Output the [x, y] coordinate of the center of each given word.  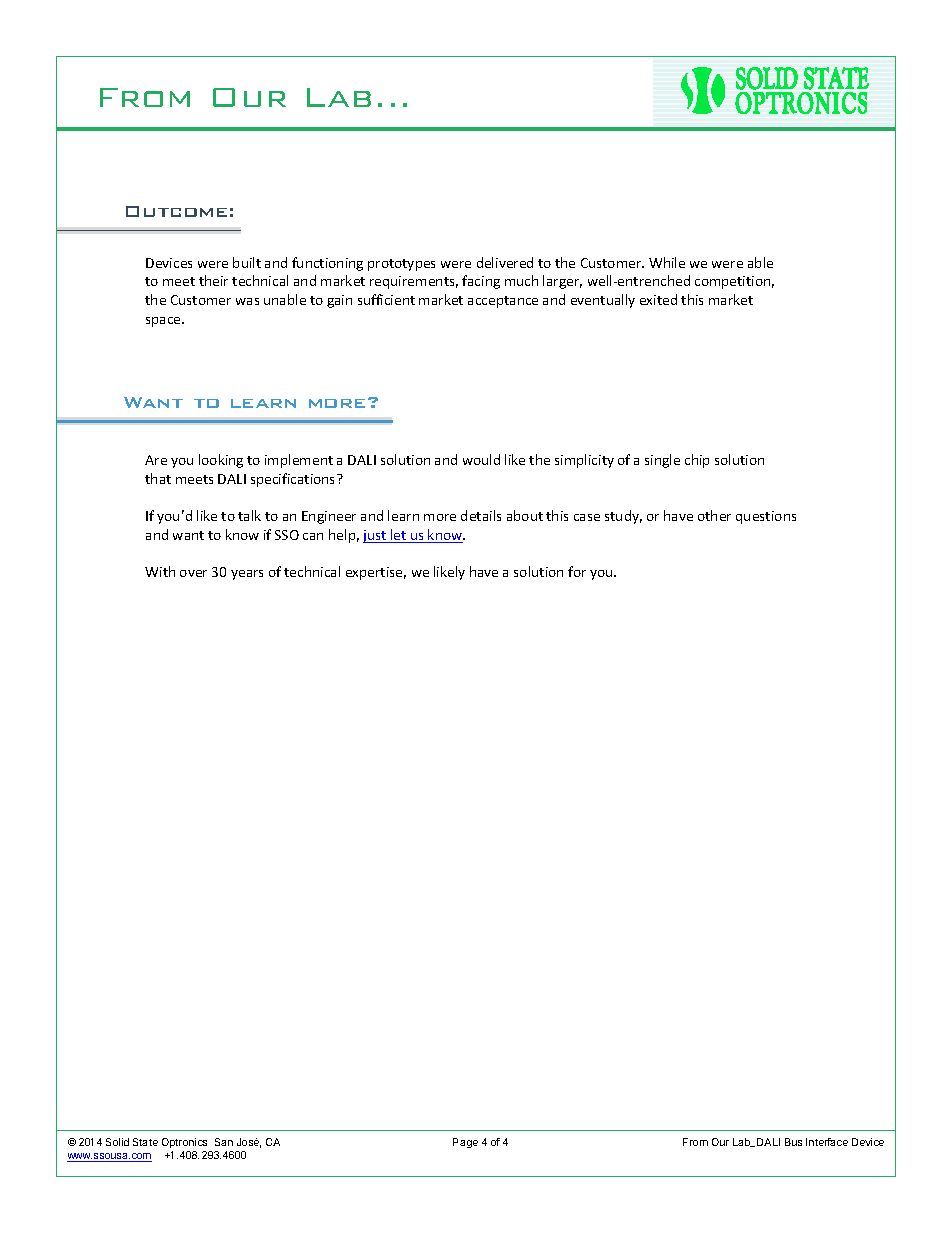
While [667, 262]
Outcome [176, 211]
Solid [117, 1142]
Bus [793, 1142]
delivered [505, 262]
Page [465, 1143]
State [145, 1142]
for [577, 571]
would [481, 459]
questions [766, 517]
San [224, 1142]
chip [697, 461]
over [193, 573]
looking [221, 461]
